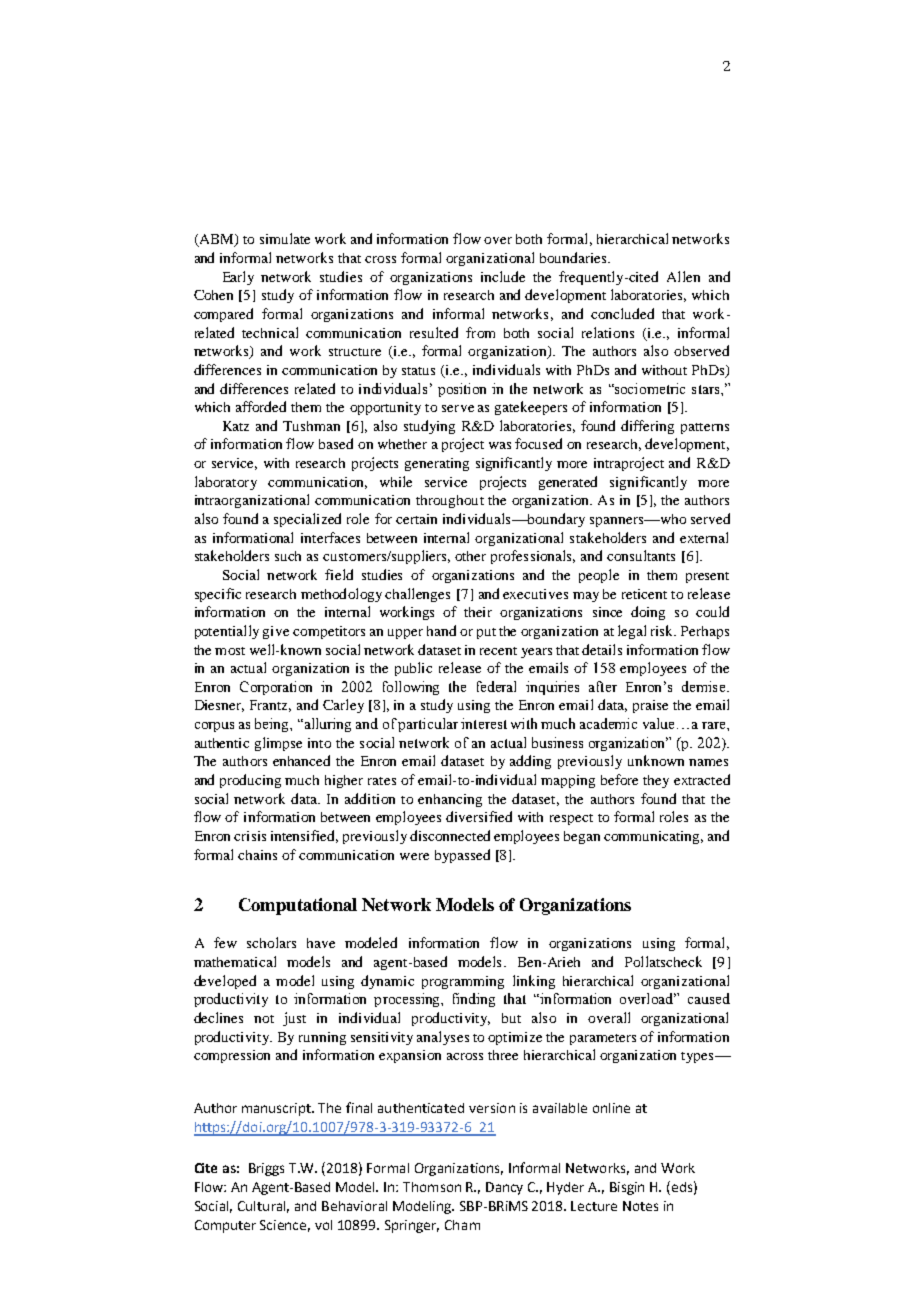  Describe the element at coordinates (298, 906) in the screenshot. I see `Computational` at that location.
